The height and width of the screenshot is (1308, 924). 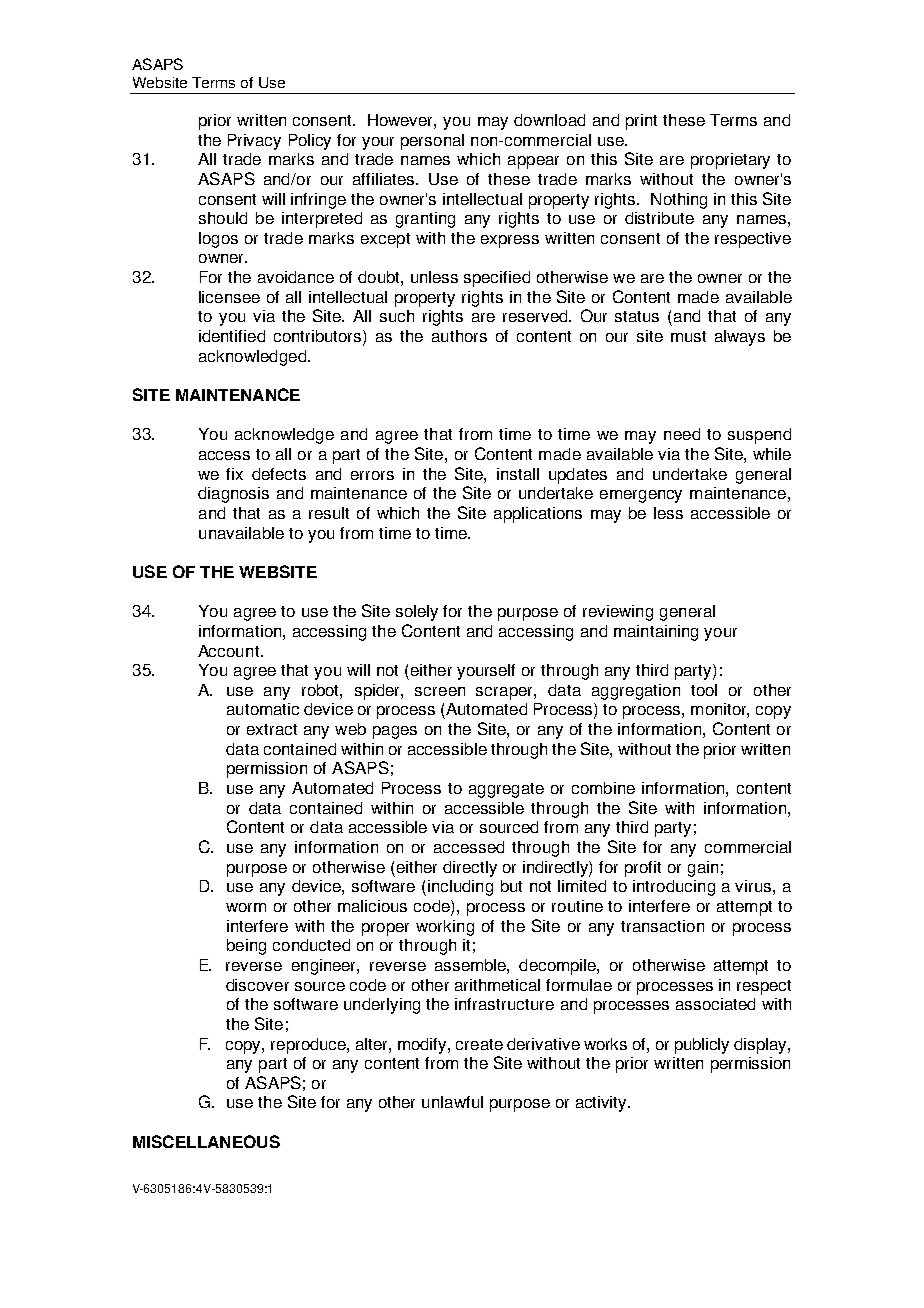 I want to click on solely, so click(x=417, y=613).
